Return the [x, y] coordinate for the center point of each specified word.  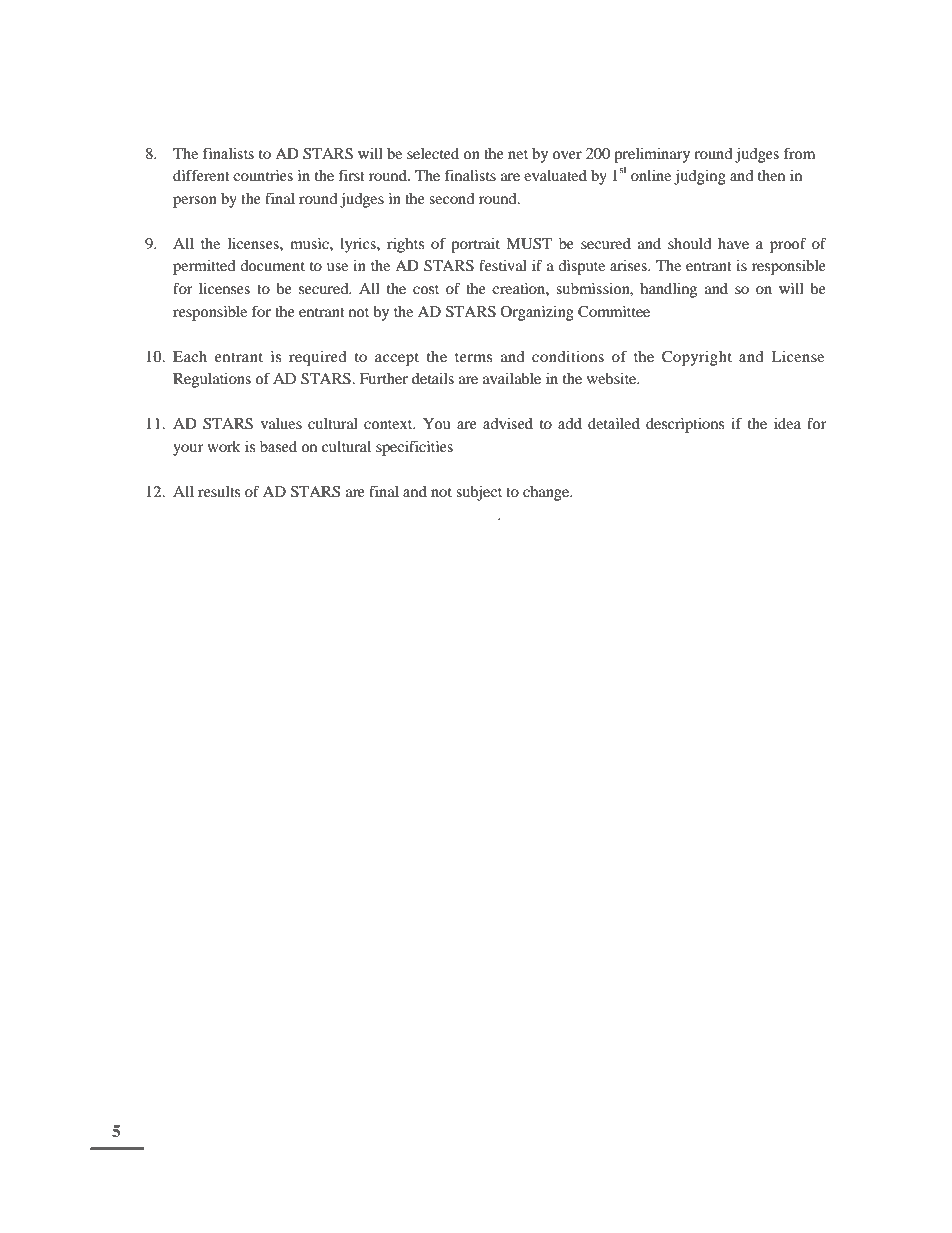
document [272, 265]
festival [503, 265]
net [518, 154]
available [512, 378]
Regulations [212, 380]
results [219, 491]
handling [668, 290]
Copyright [697, 358]
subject [479, 493]
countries [263, 175]
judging [700, 177]
